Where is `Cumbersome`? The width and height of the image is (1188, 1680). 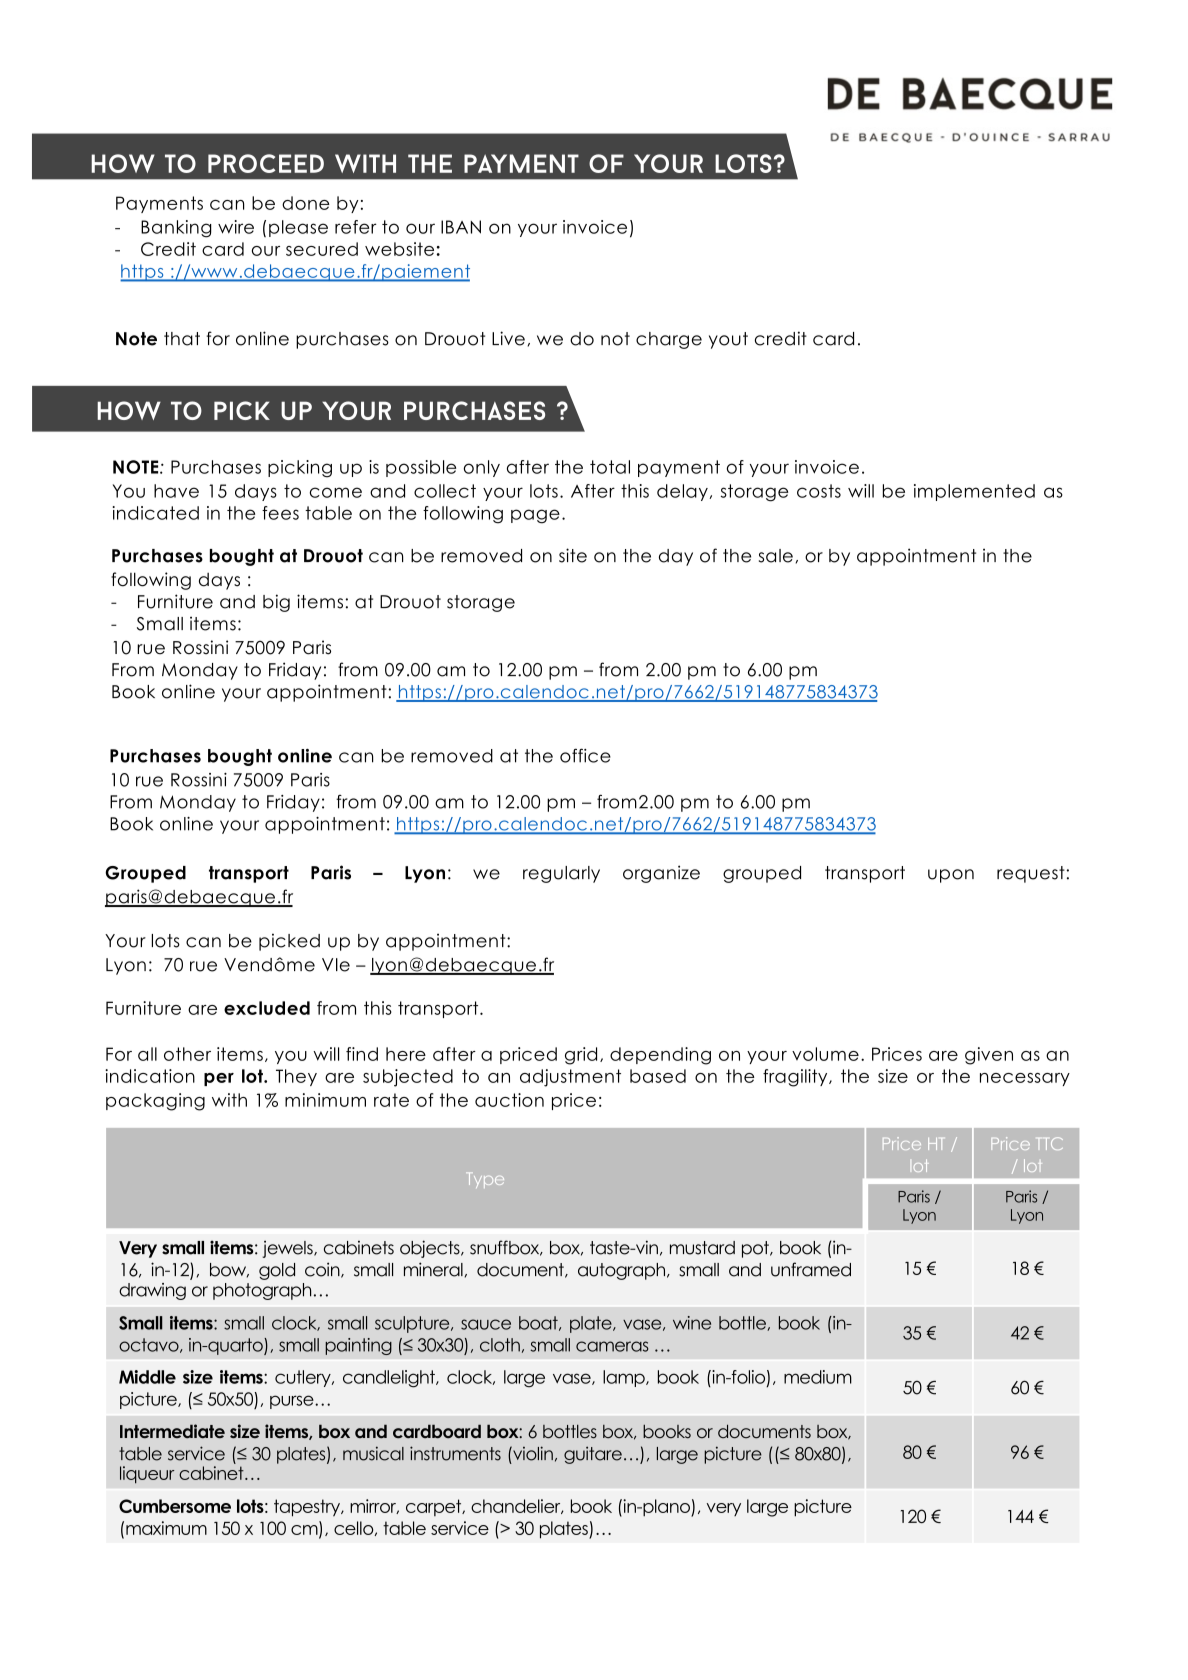
Cumbersome is located at coordinates (175, 1506).
